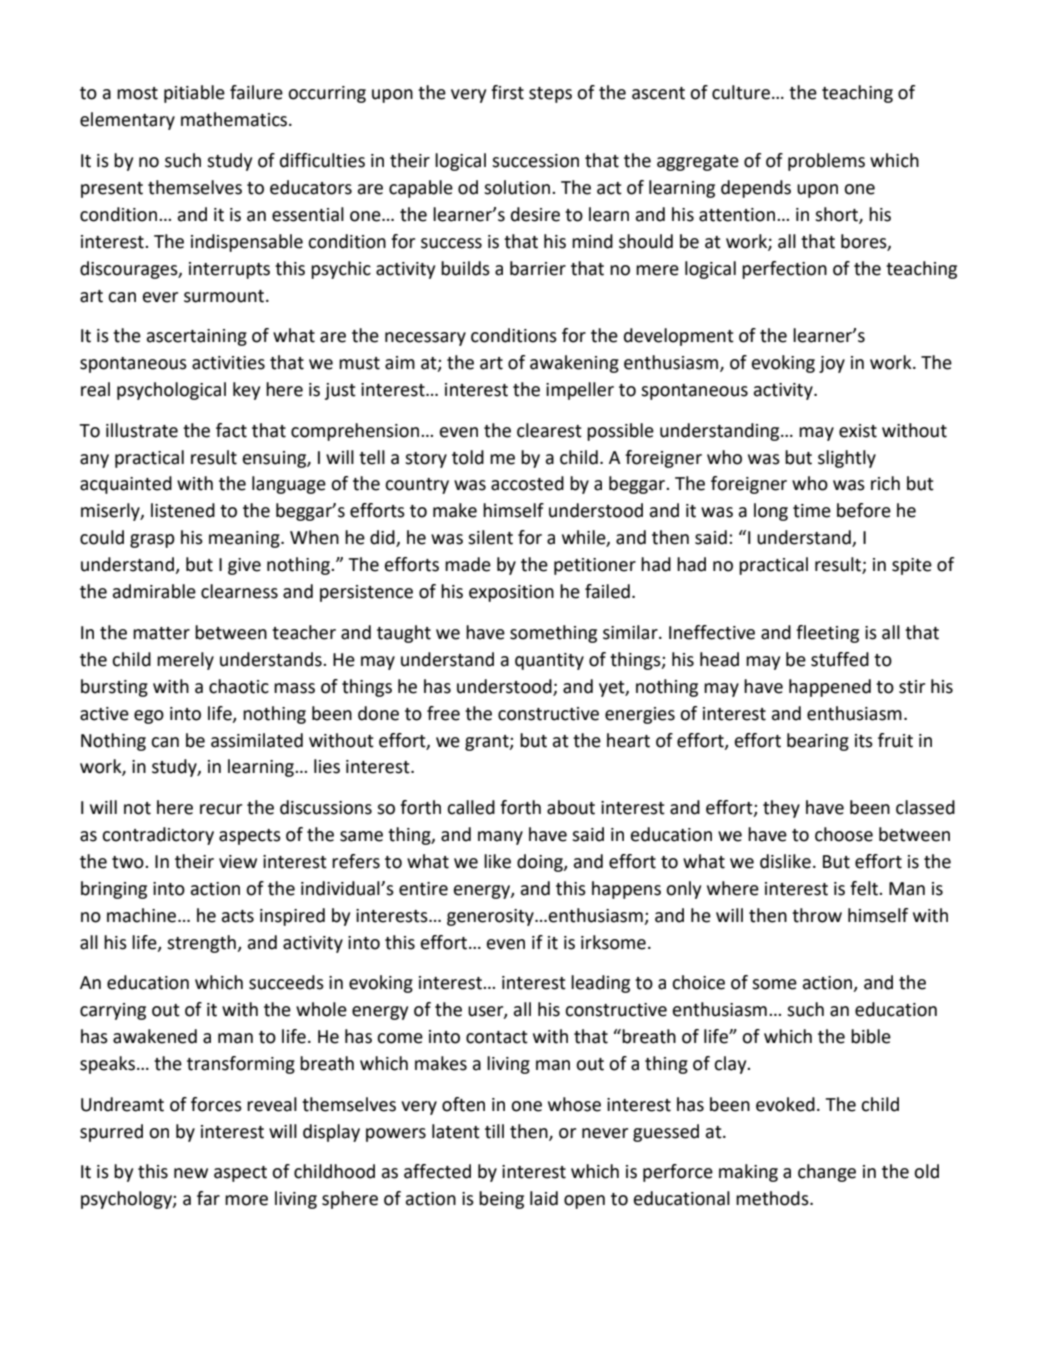 The width and height of the screenshot is (1043, 1350). I want to click on accosted, so click(527, 483).
